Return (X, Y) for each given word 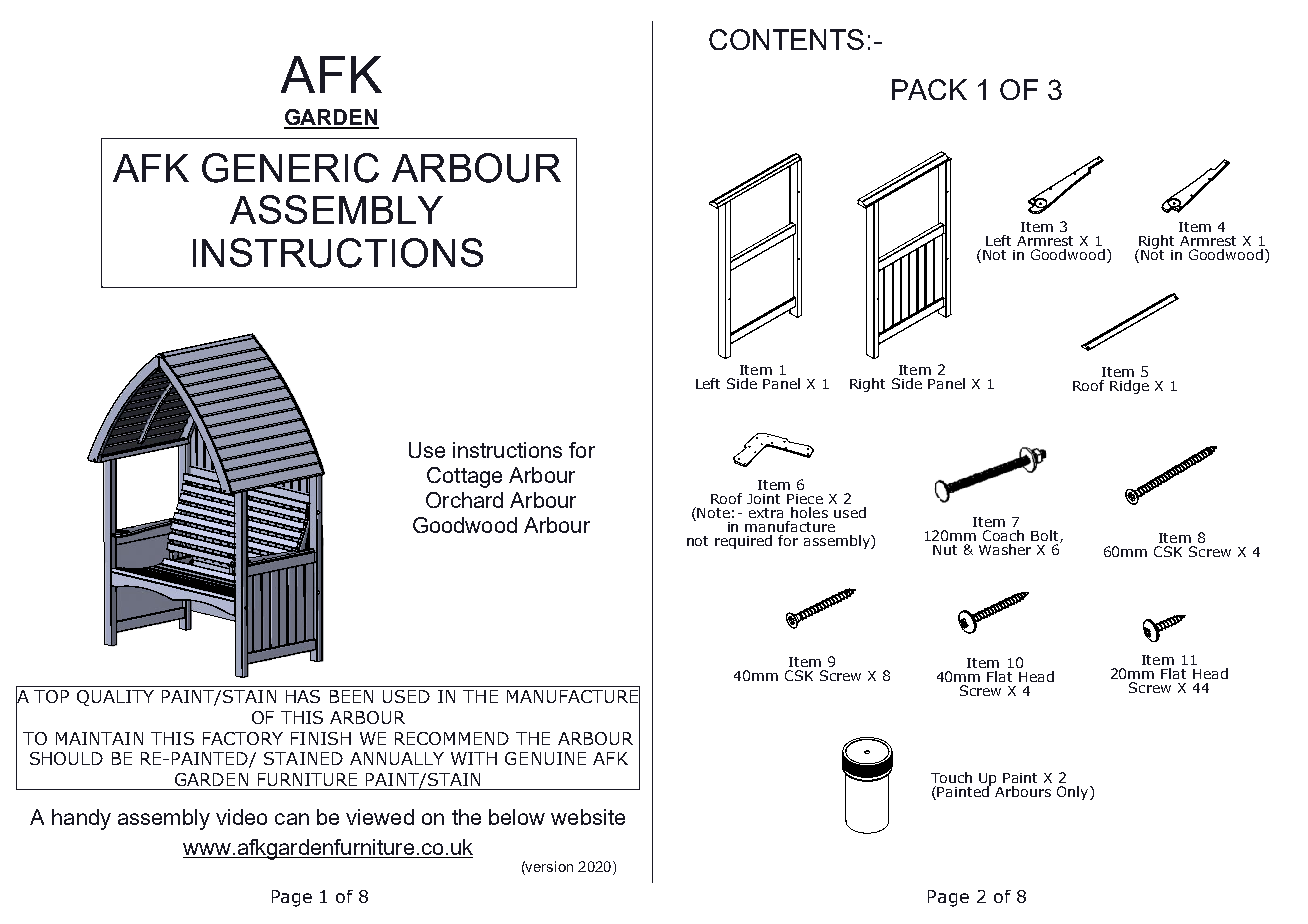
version (548, 866)
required (743, 542)
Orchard (464, 500)
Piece (805, 499)
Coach (1003, 535)
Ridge (1129, 387)
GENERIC (290, 168)
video (241, 817)
